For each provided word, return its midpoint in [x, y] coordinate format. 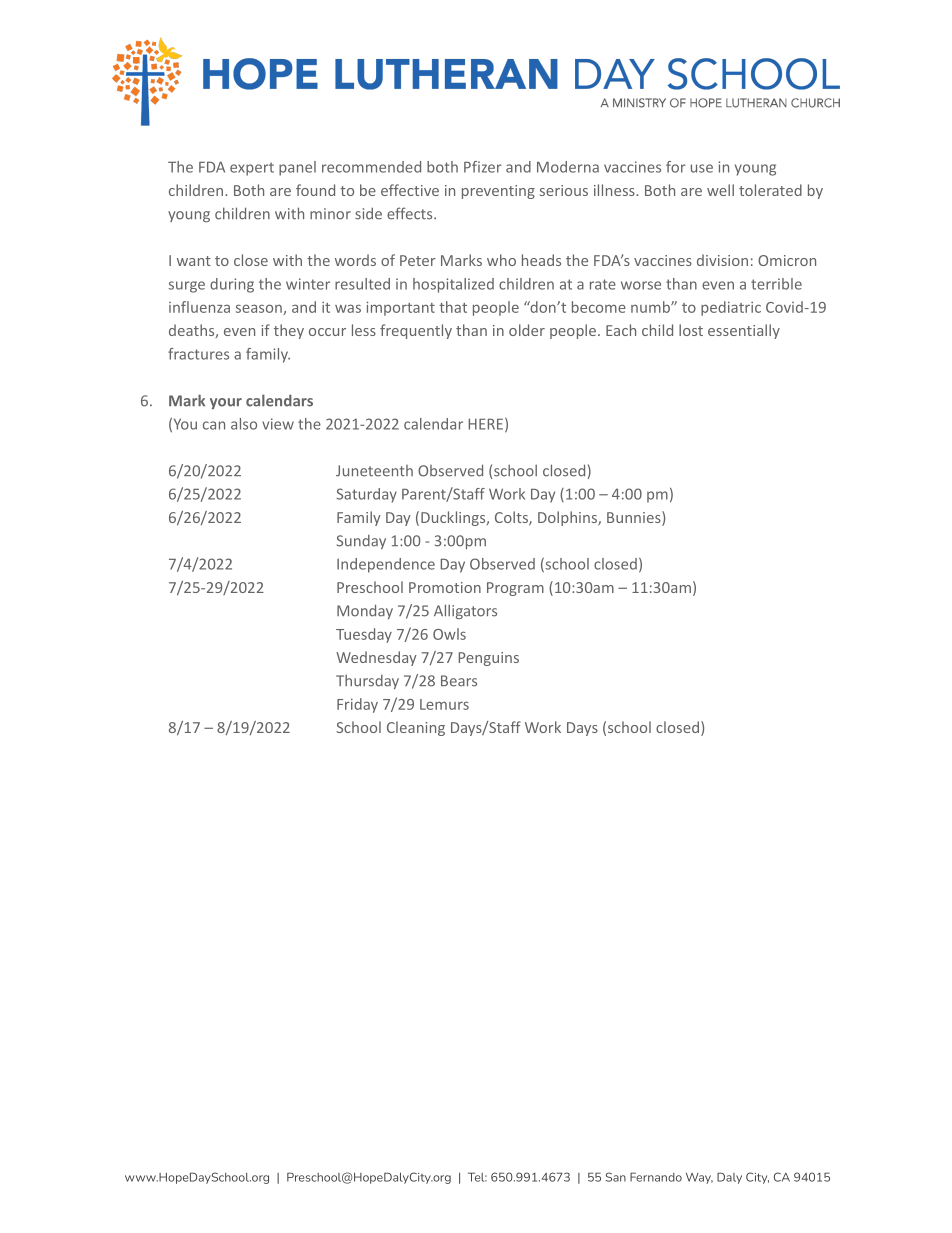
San [616, 1177]
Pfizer [483, 167]
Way [699, 1178]
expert [252, 169]
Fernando [656, 1177]
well [720, 190]
